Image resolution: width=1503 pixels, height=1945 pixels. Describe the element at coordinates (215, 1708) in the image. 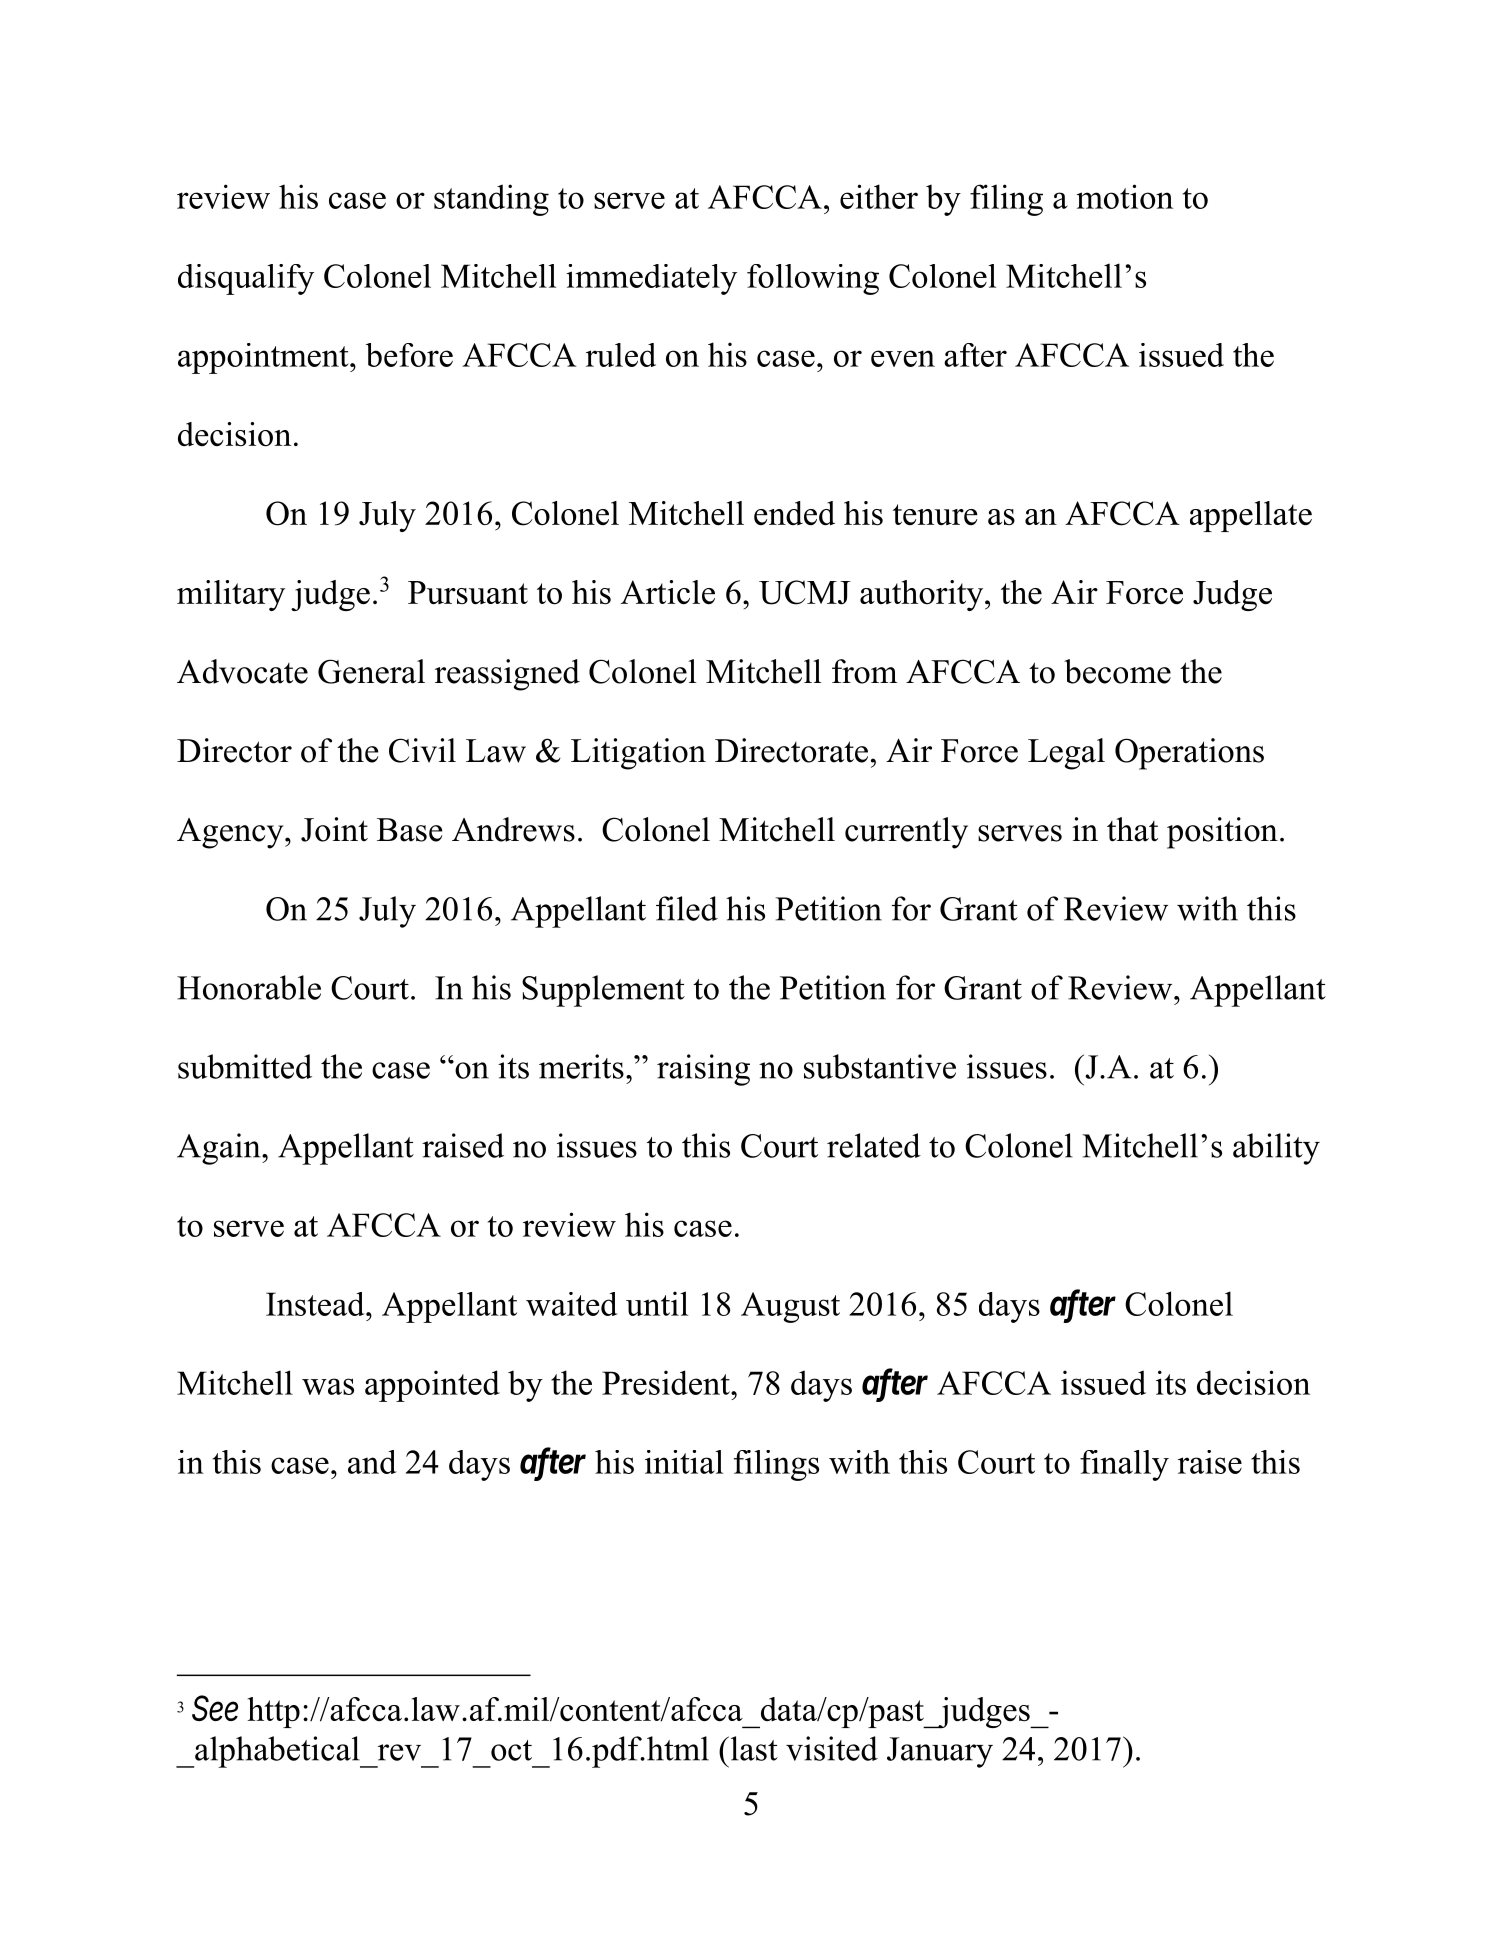

I see `See` at that location.
